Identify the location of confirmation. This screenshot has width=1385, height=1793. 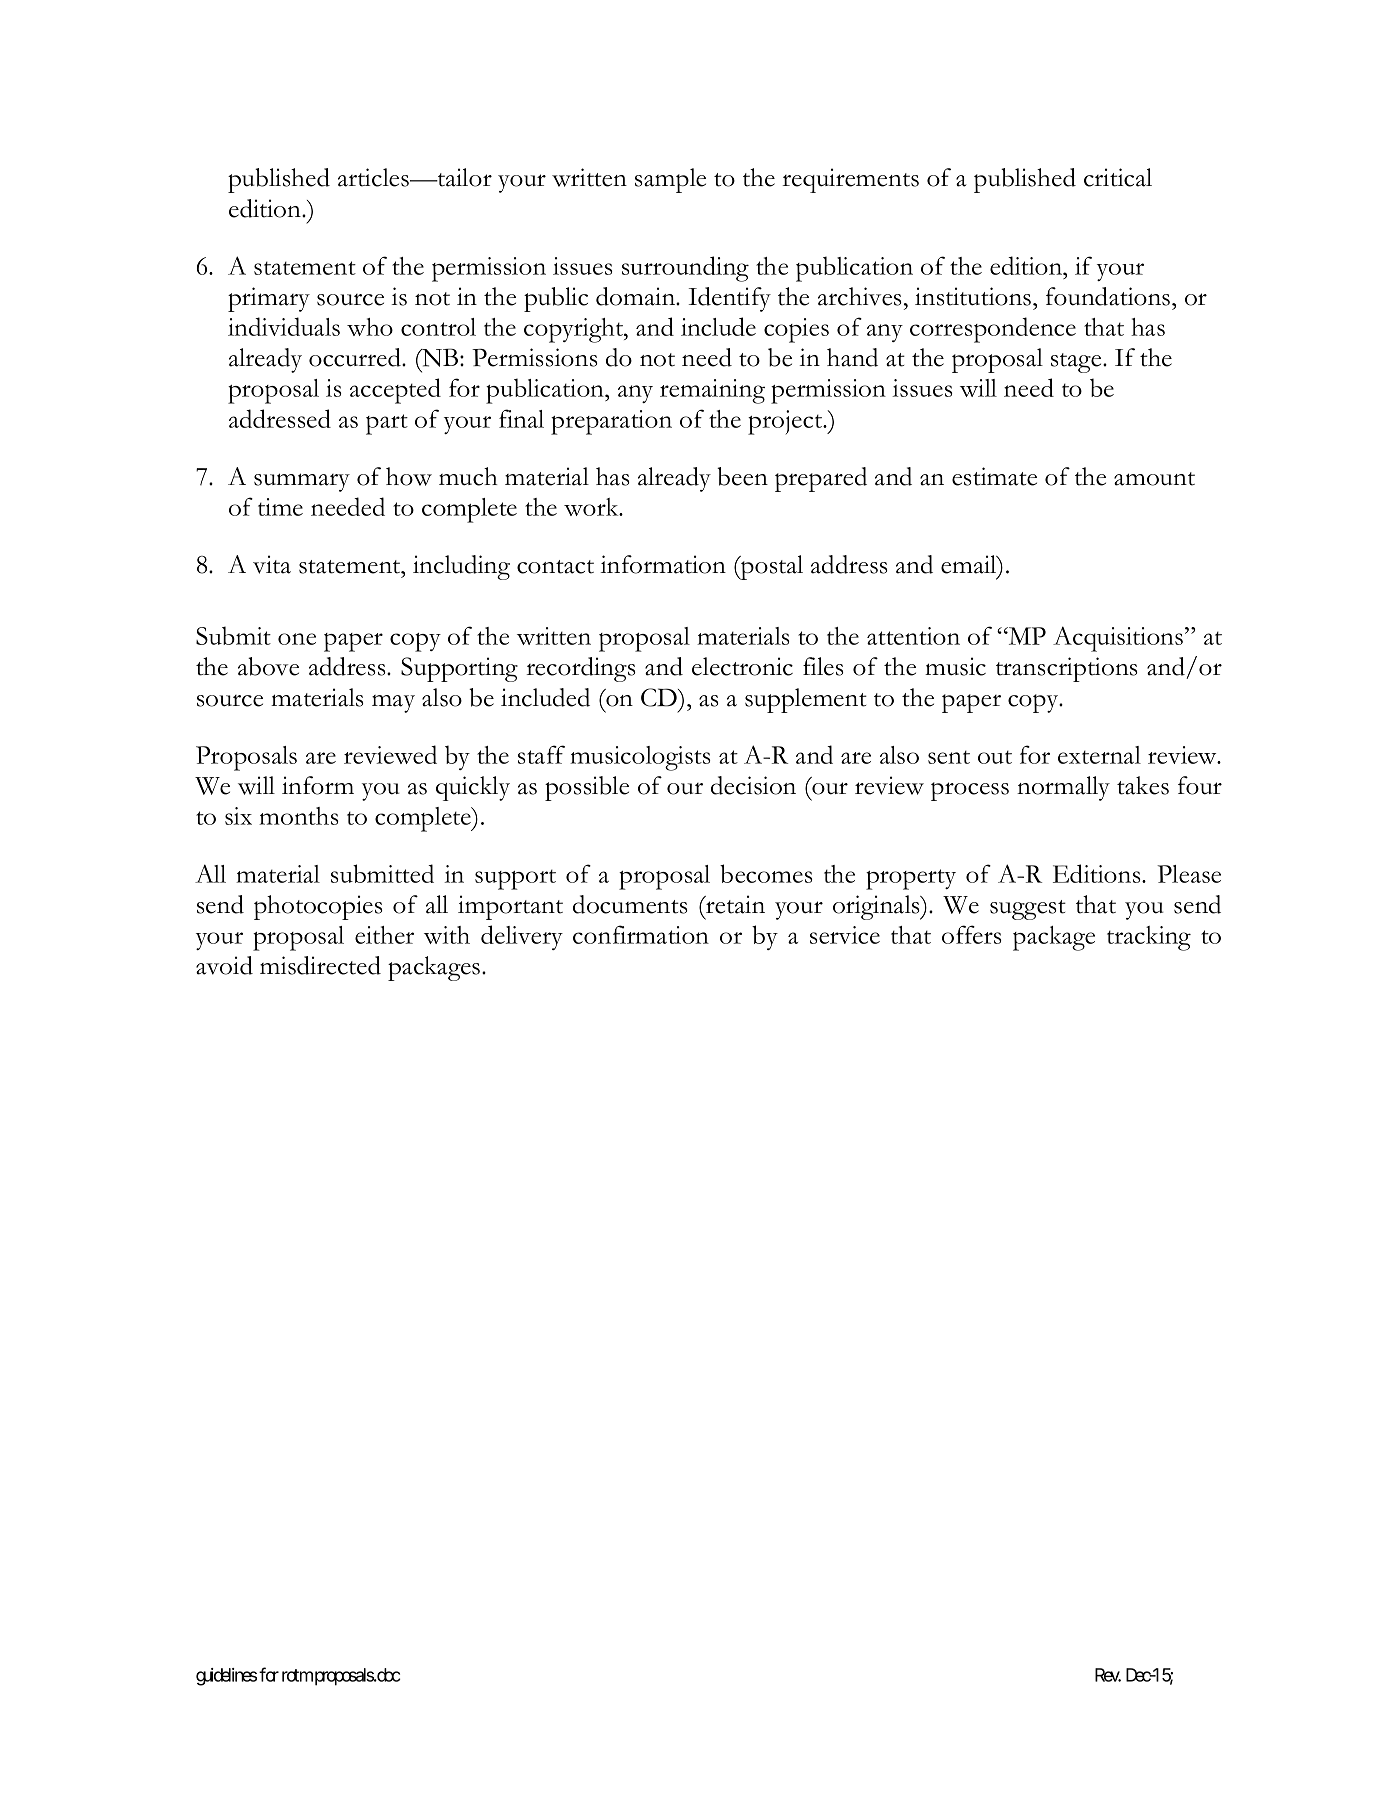
(641, 934).
